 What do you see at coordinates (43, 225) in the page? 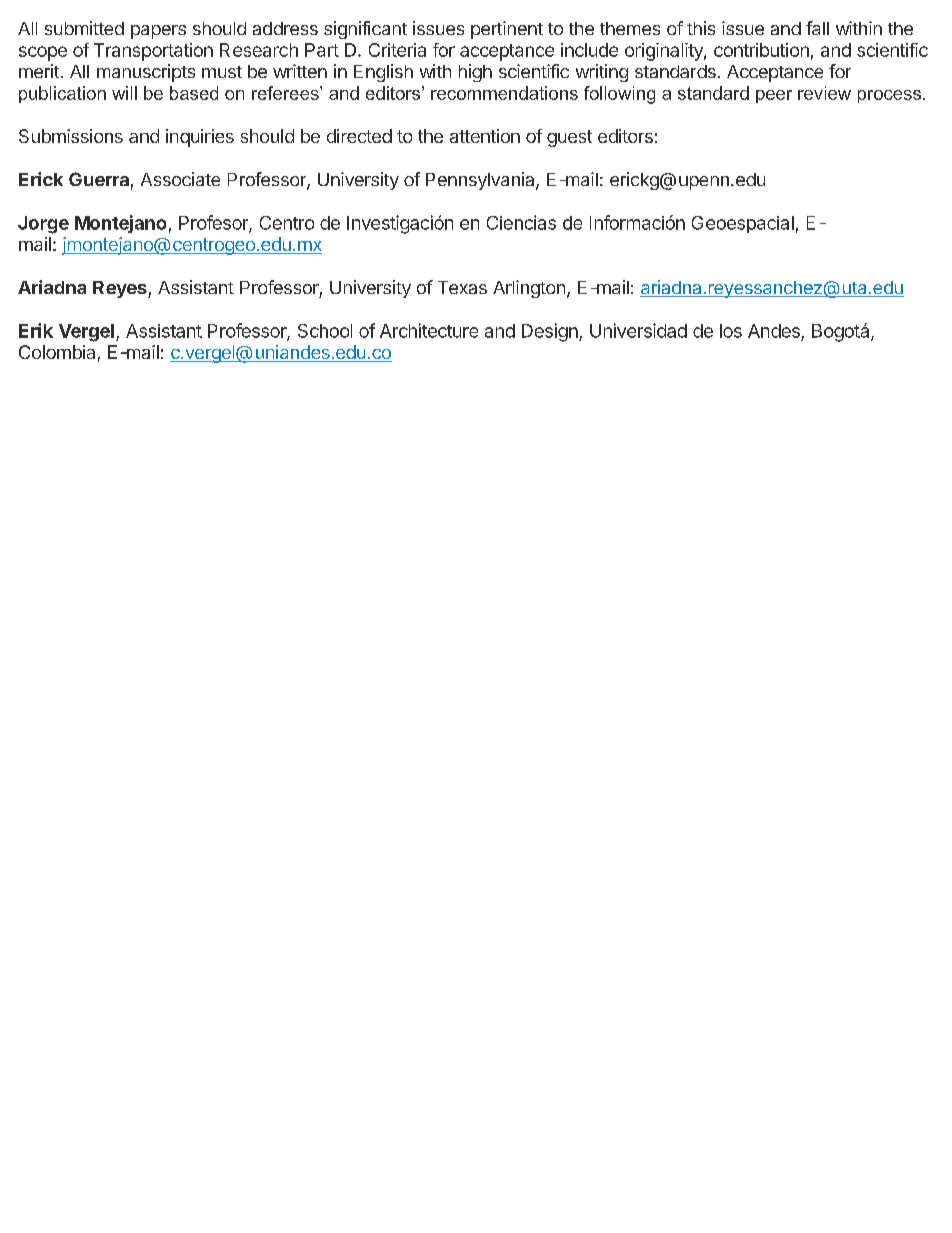
I see `Jorge` at bounding box center [43, 225].
